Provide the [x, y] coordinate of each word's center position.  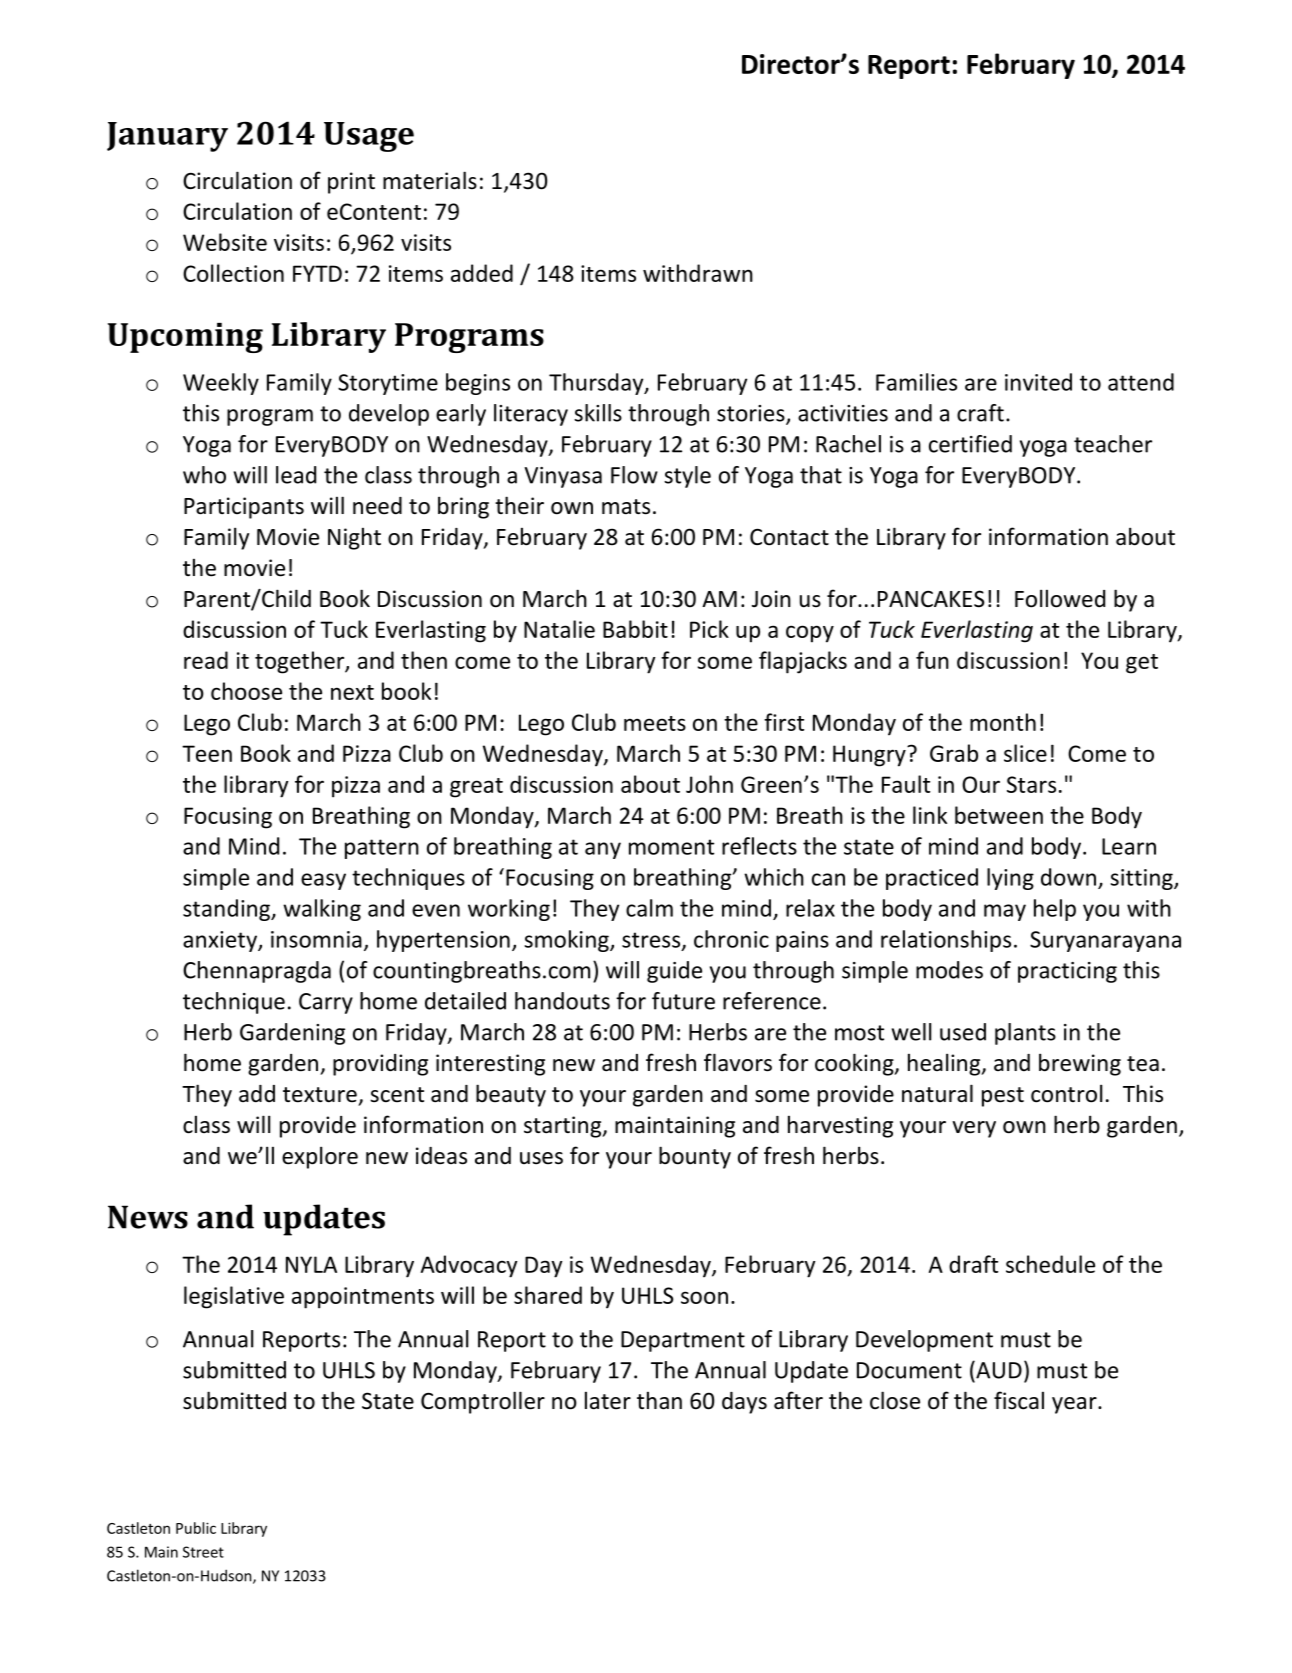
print [351, 183]
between [999, 815]
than [659, 1400]
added [482, 273]
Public [196, 1528]
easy [323, 881]
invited [1038, 382]
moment [671, 847]
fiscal [1019, 1400]
